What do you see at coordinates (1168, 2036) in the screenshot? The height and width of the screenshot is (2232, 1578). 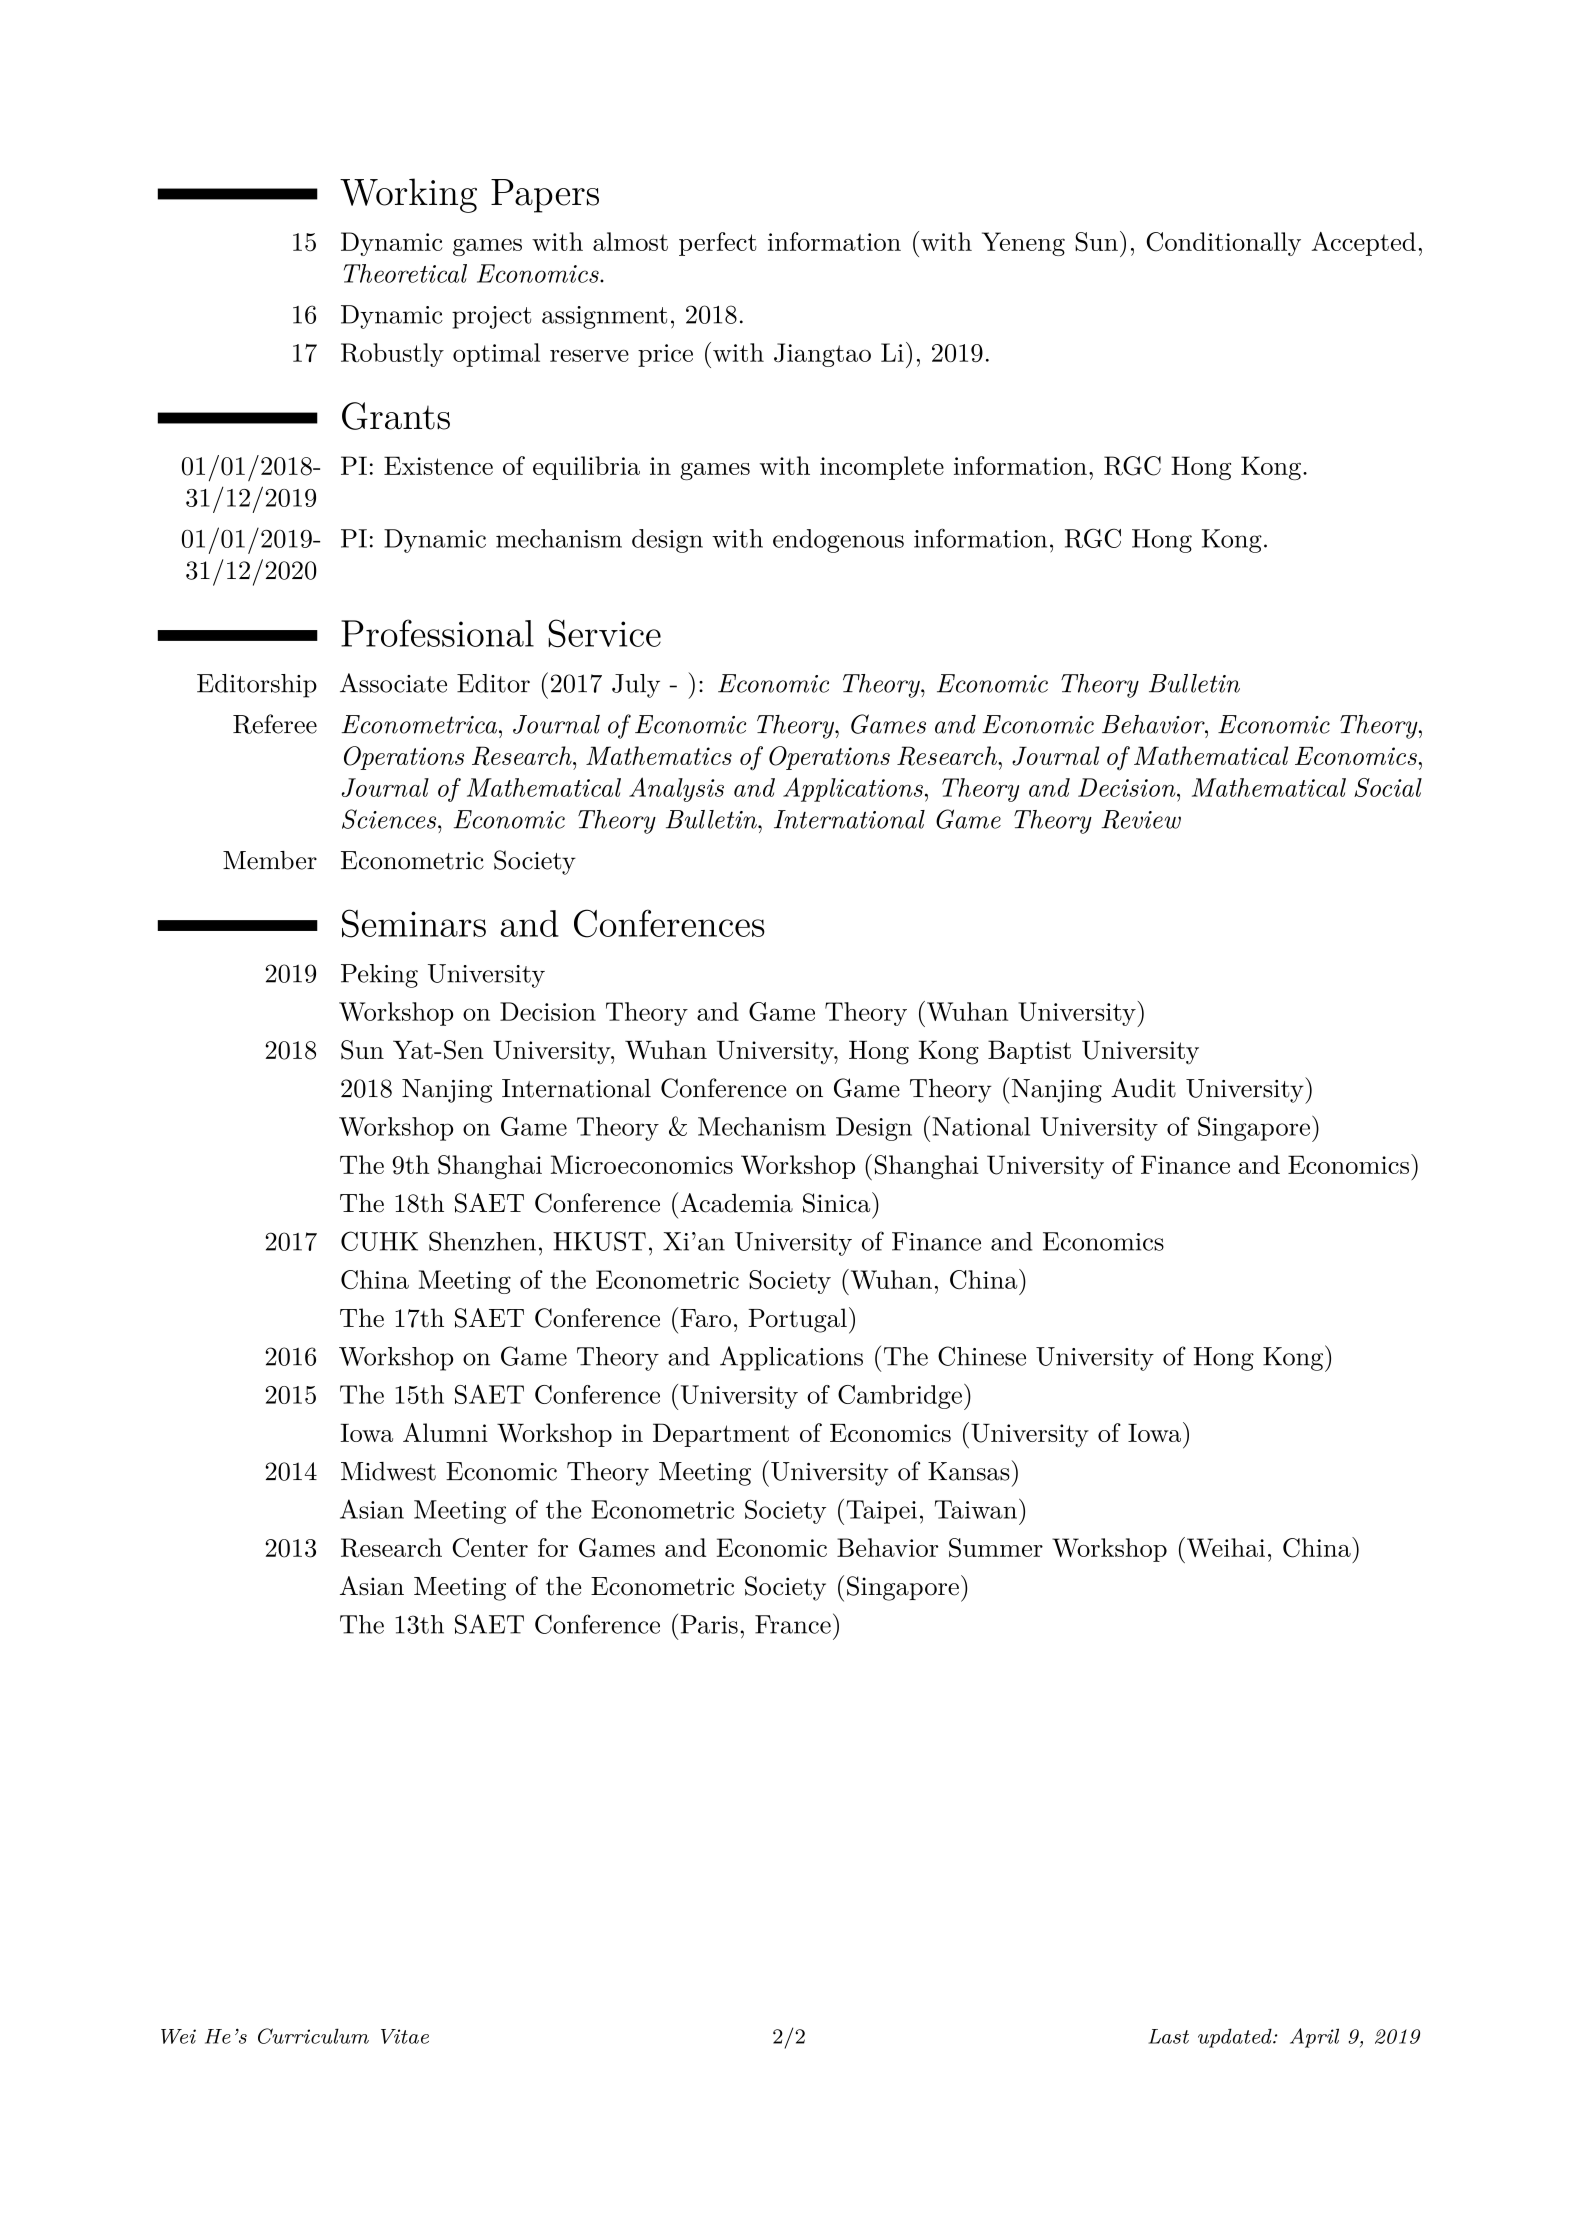 I see `Last` at bounding box center [1168, 2036].
